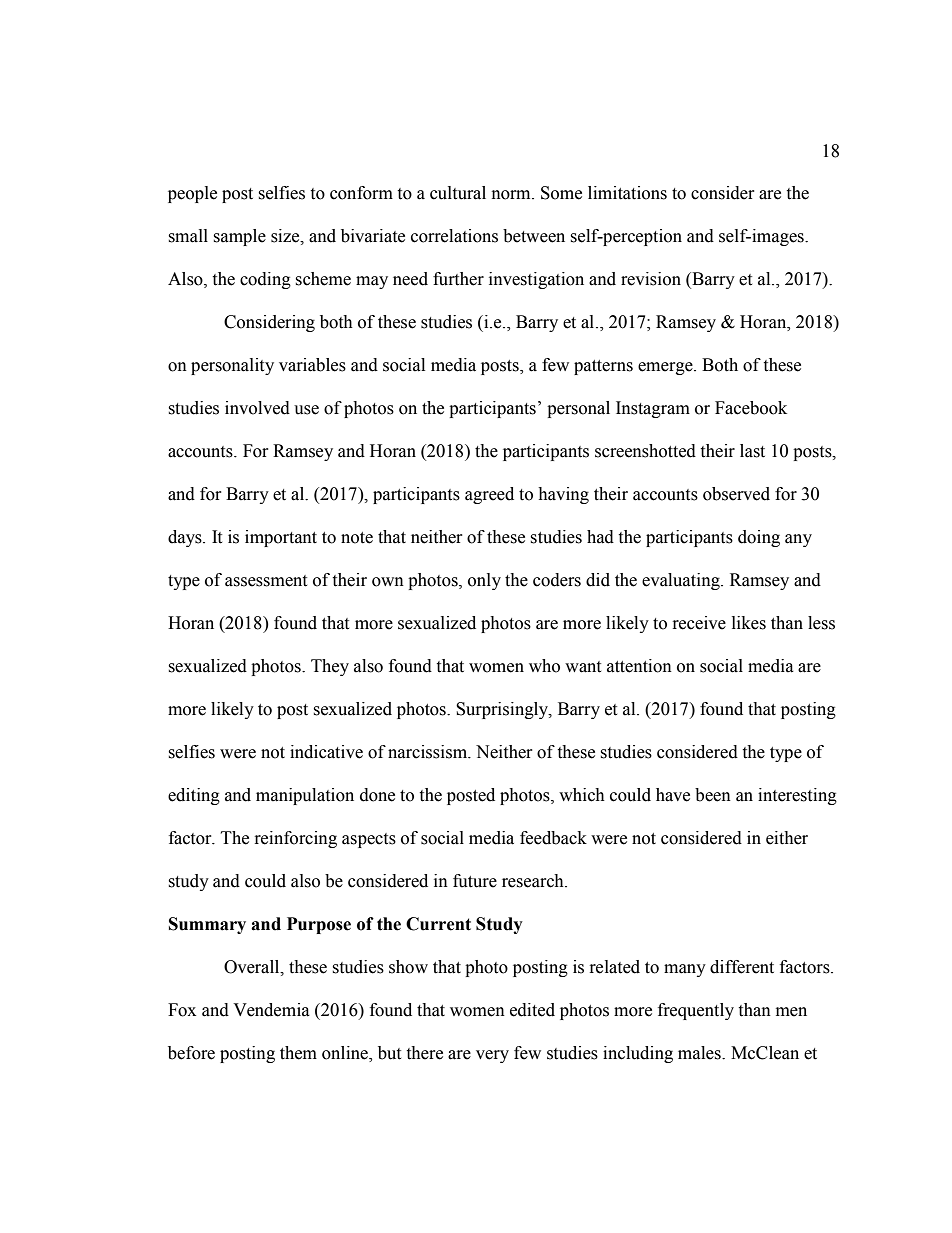 The width and height of the document is (952, 1233). What do you see at coordinates (298, 1053) in the document?
I see `them` at bounding box center [298, 1053].
